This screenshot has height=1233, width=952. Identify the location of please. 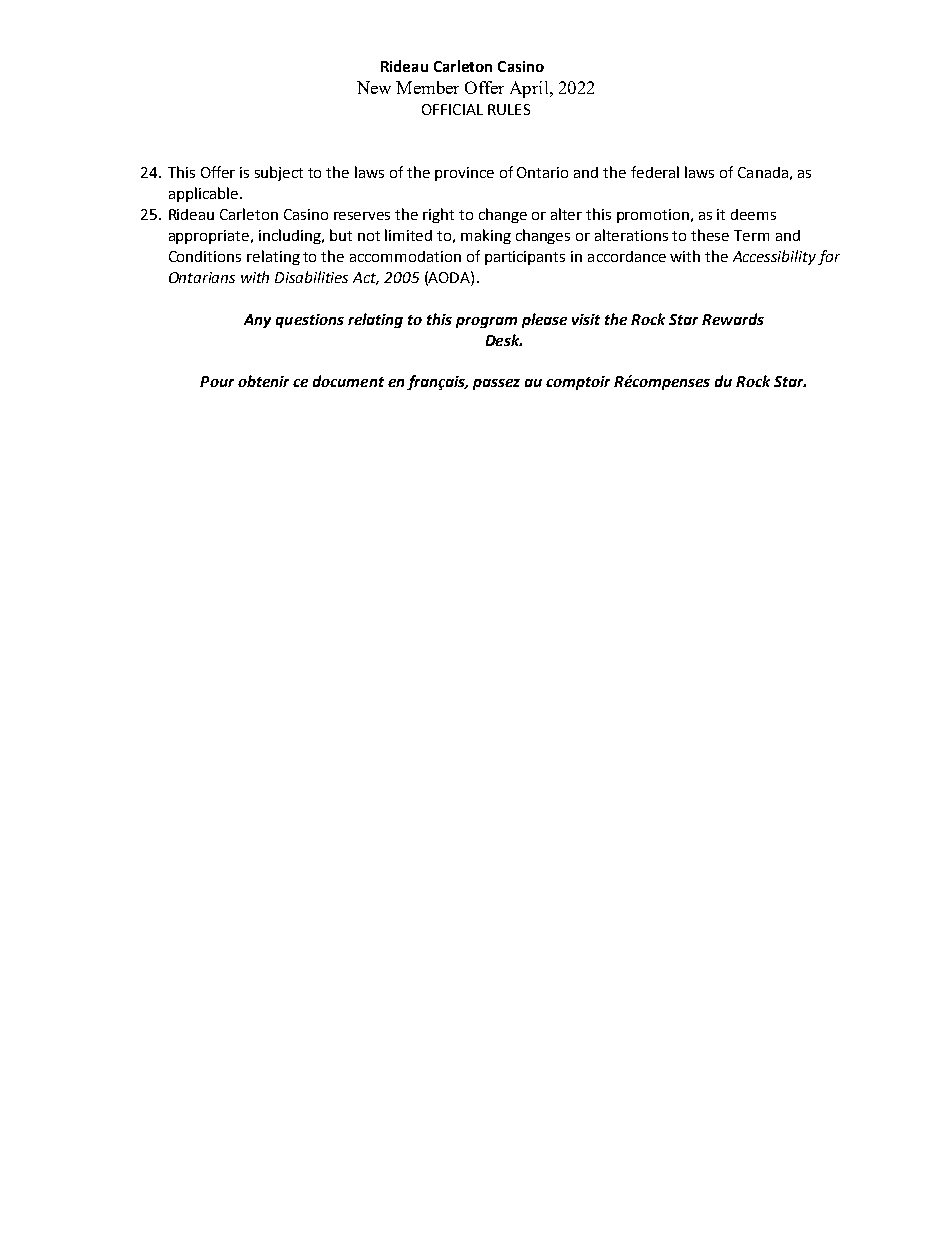
(544, 320).
